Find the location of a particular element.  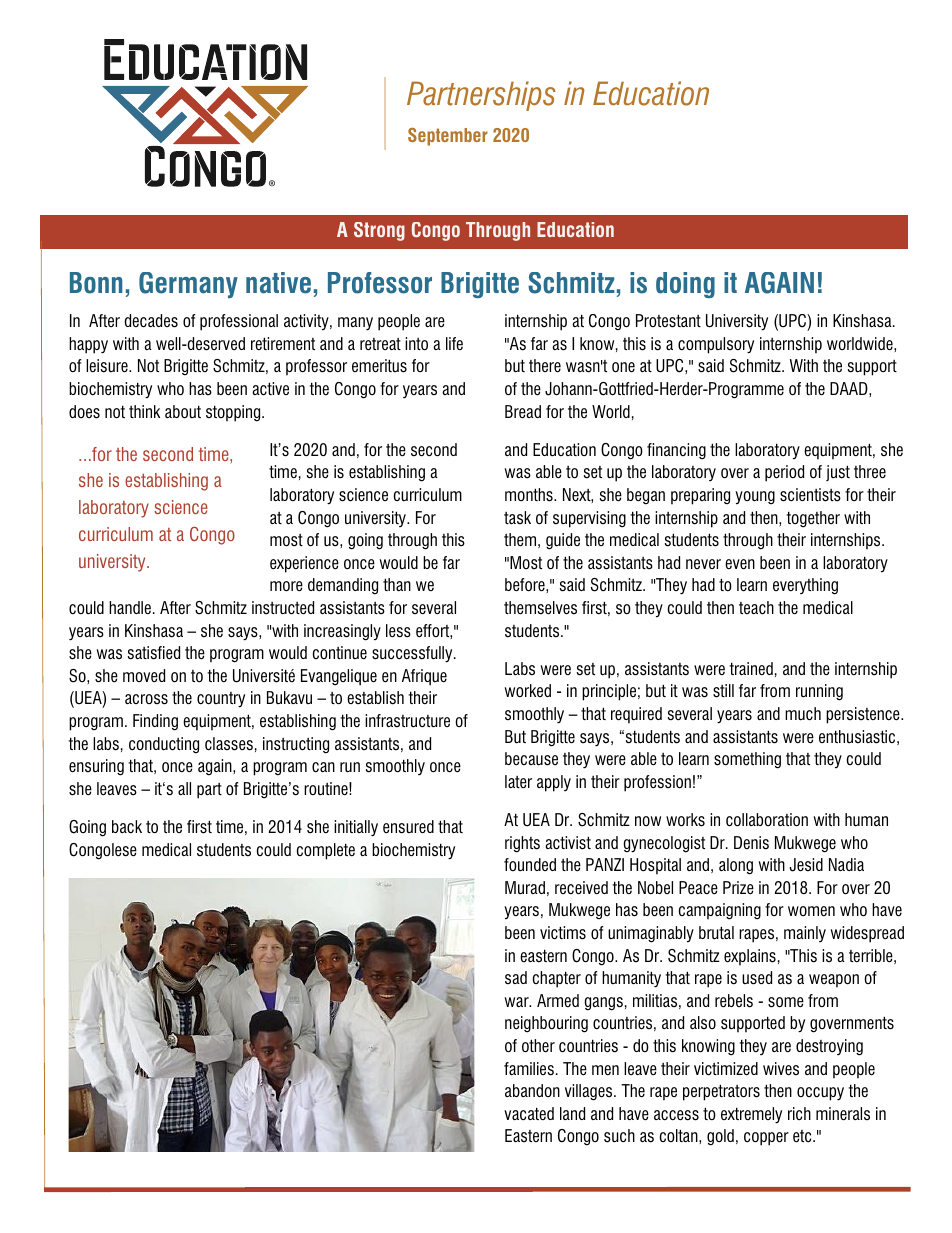

period is located at coordinates (784, 473).
